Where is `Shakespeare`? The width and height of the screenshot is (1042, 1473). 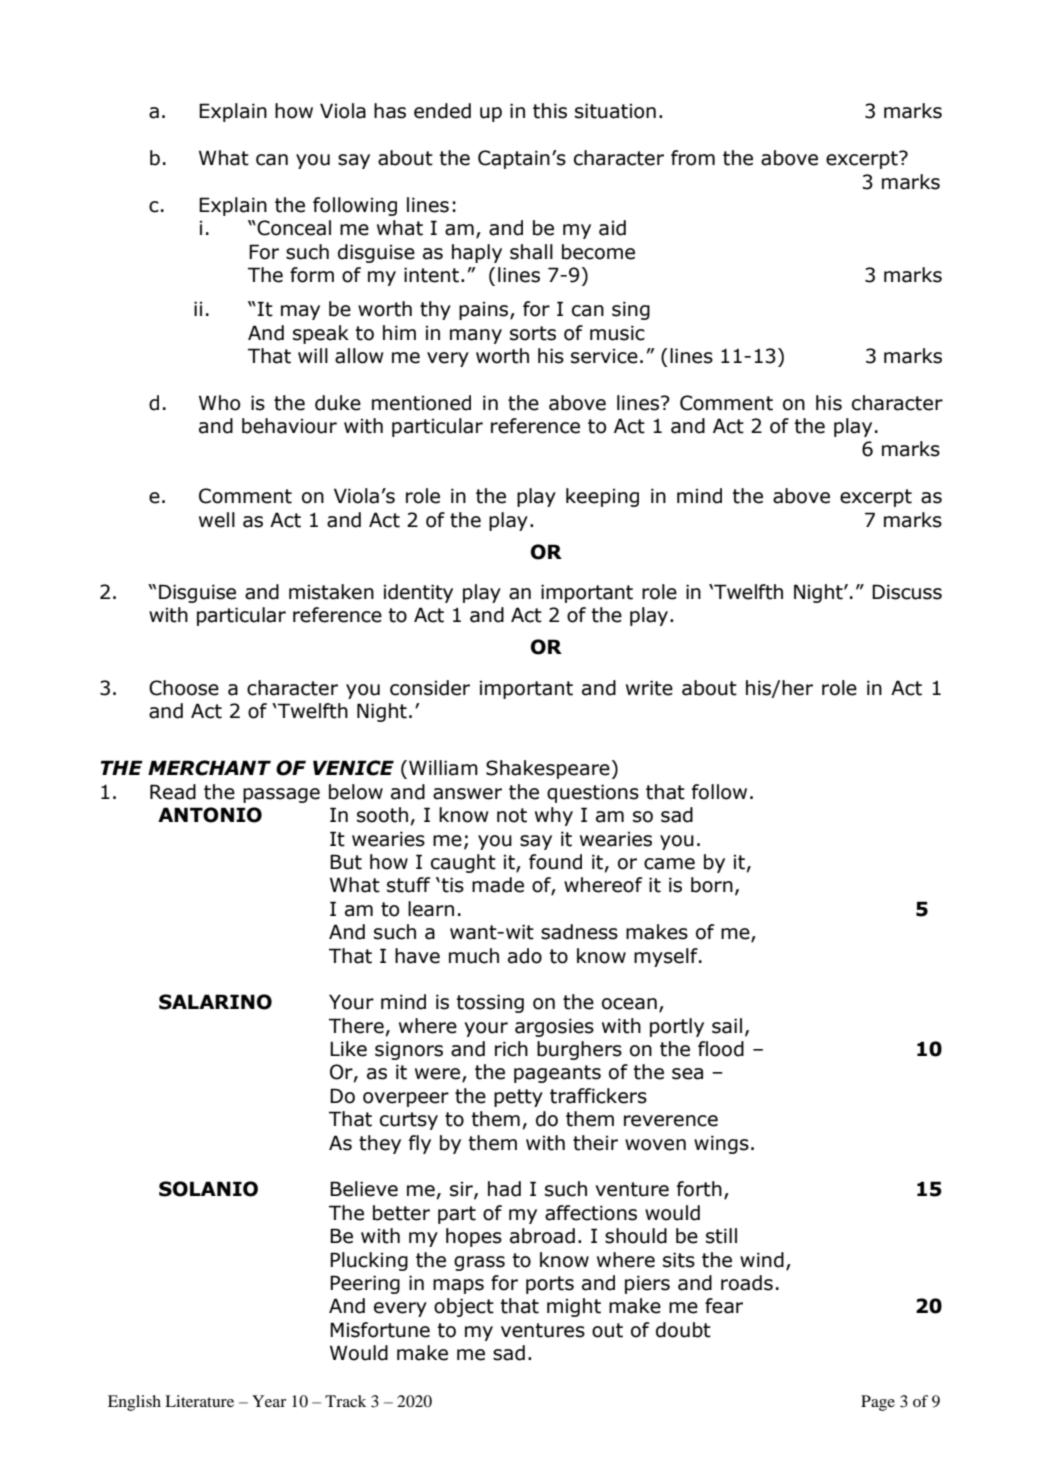 Shakespeare is located at coordinates (548, 769).
